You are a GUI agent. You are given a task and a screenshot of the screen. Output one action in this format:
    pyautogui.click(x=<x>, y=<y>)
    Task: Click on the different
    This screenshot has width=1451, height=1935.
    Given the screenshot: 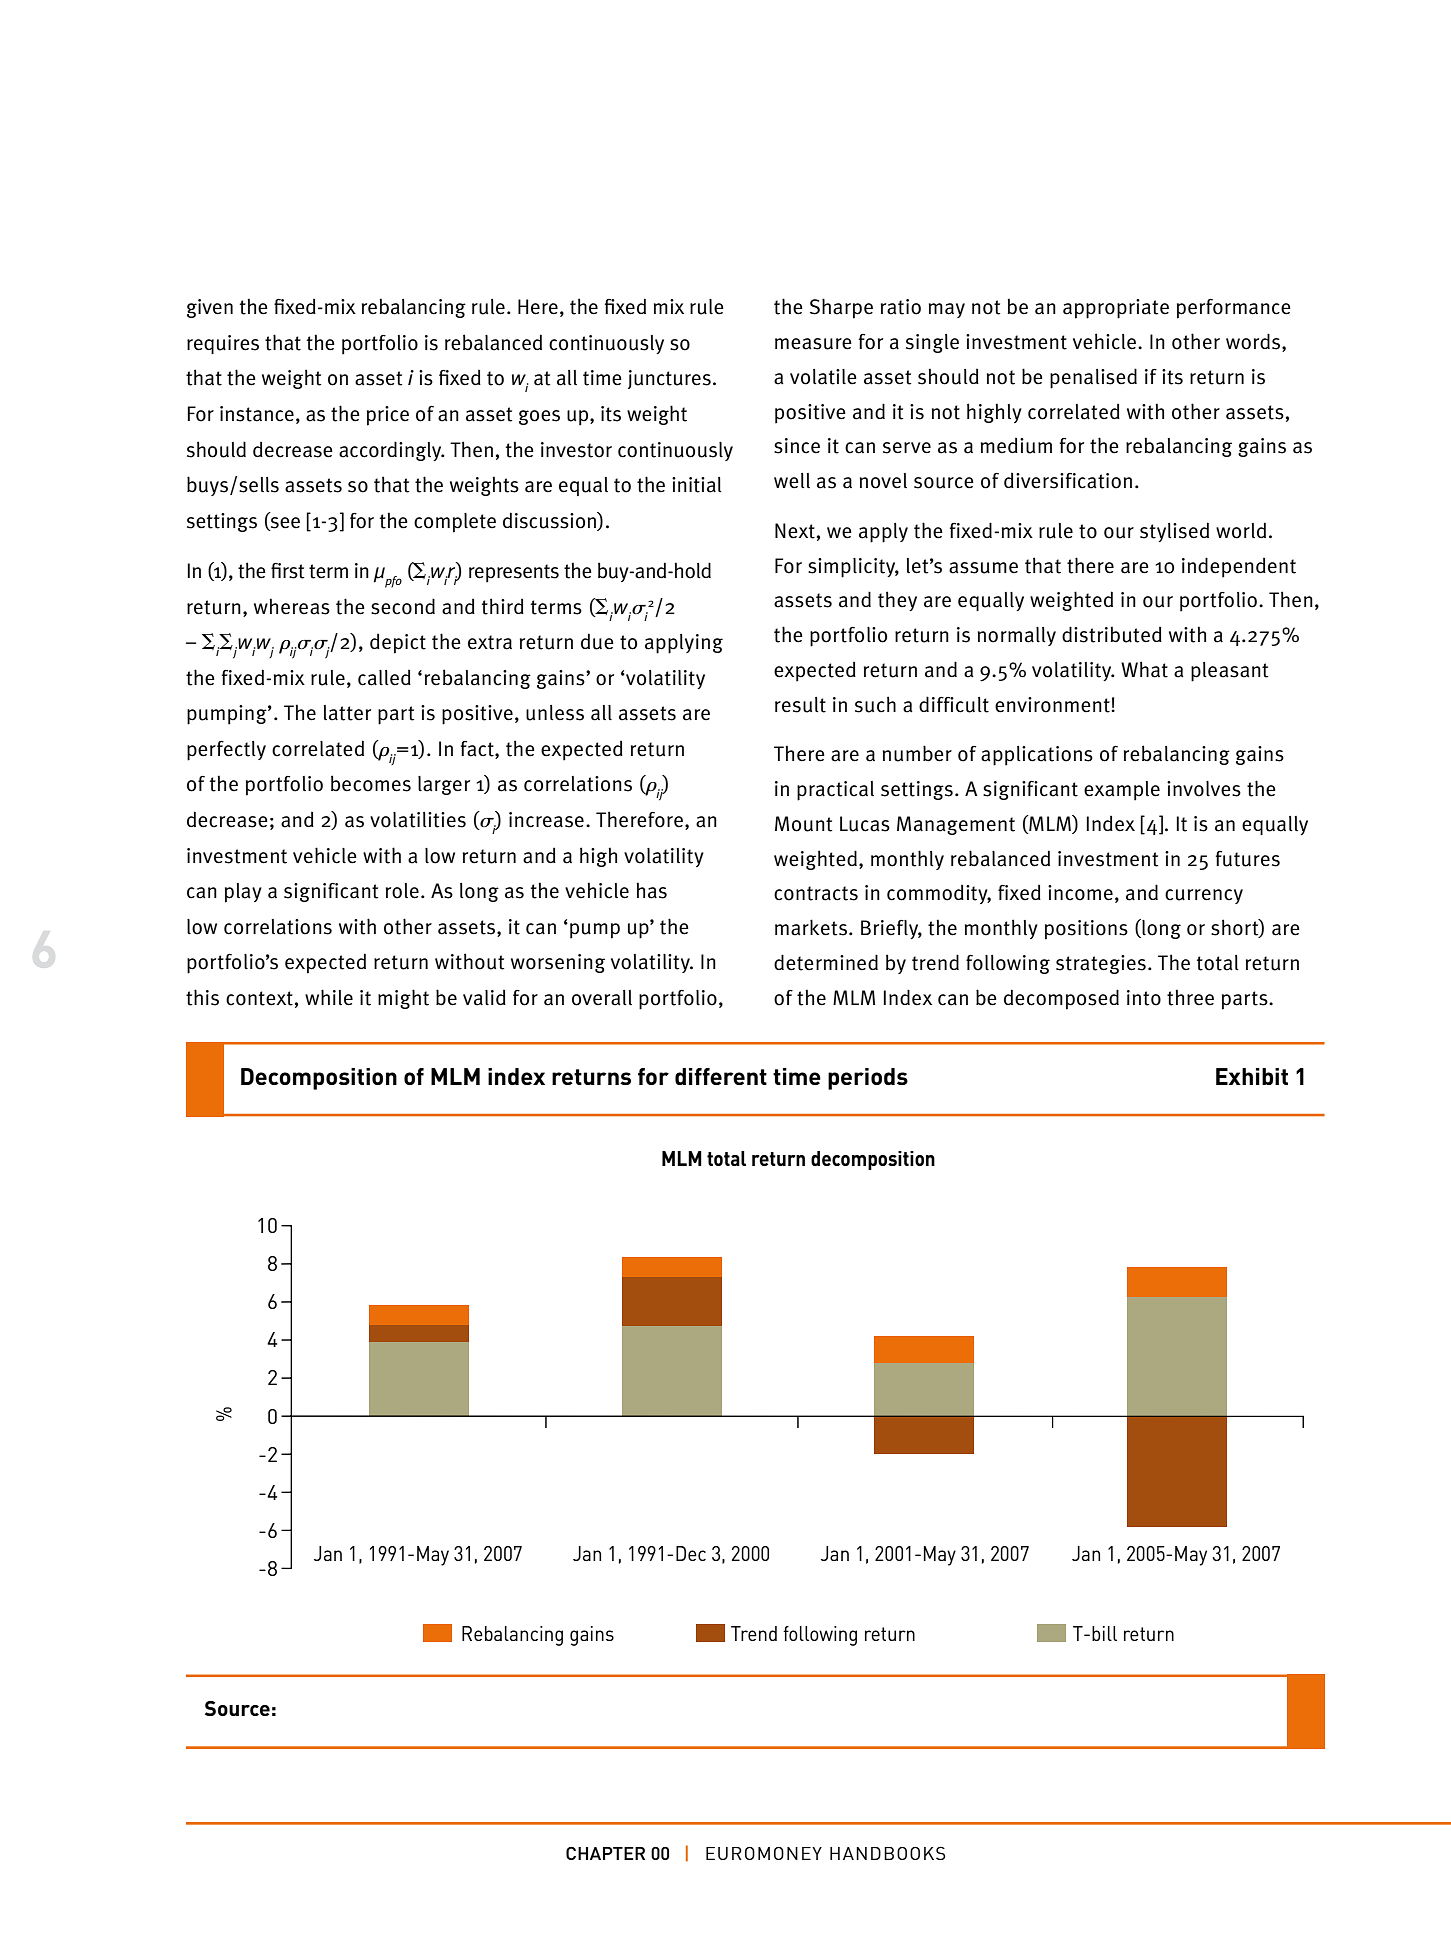 What is the action you would take?
    pyautogui.click(x=721, y=1076)
